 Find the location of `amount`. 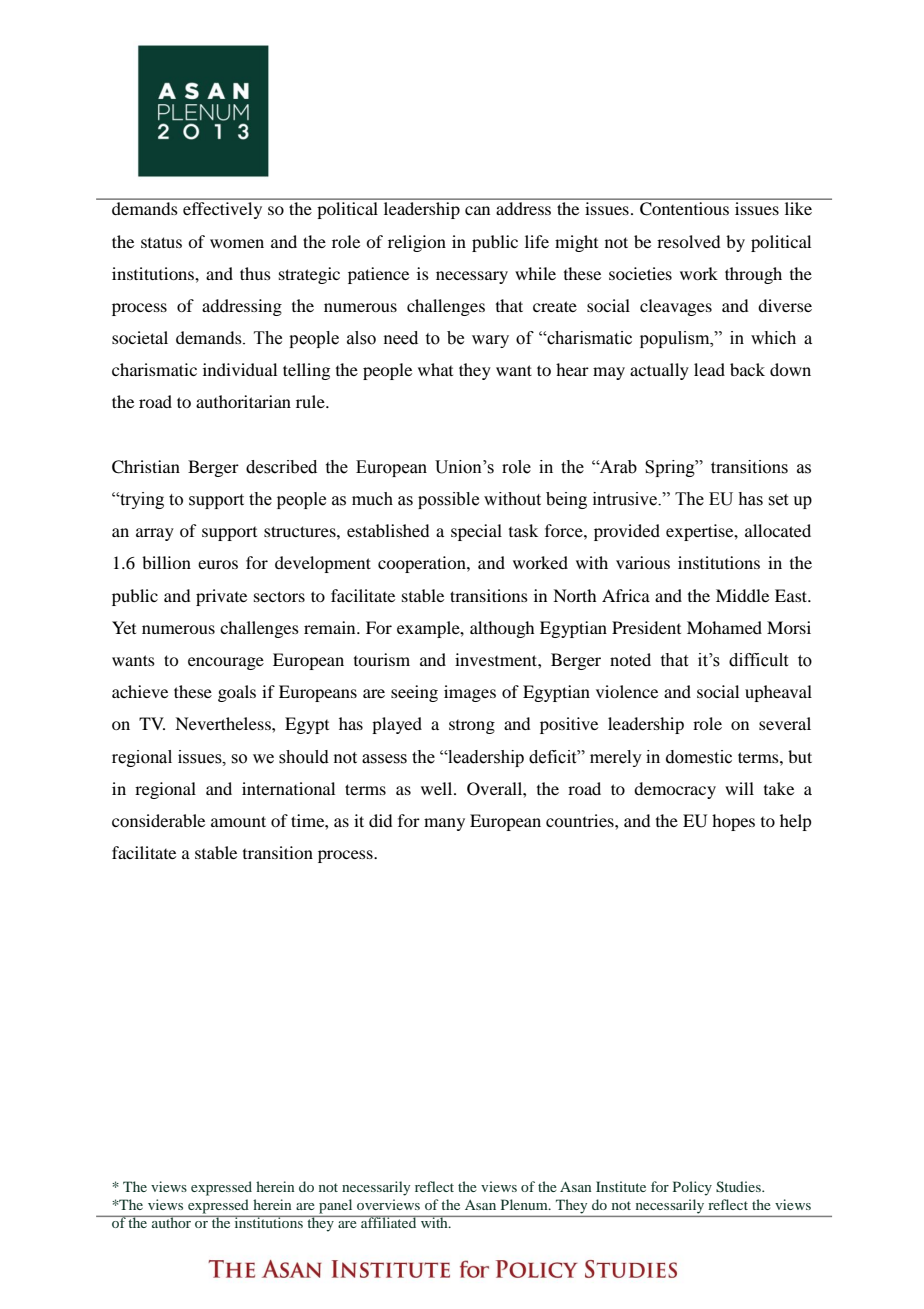

amount is located at coordinates (238, 821).
